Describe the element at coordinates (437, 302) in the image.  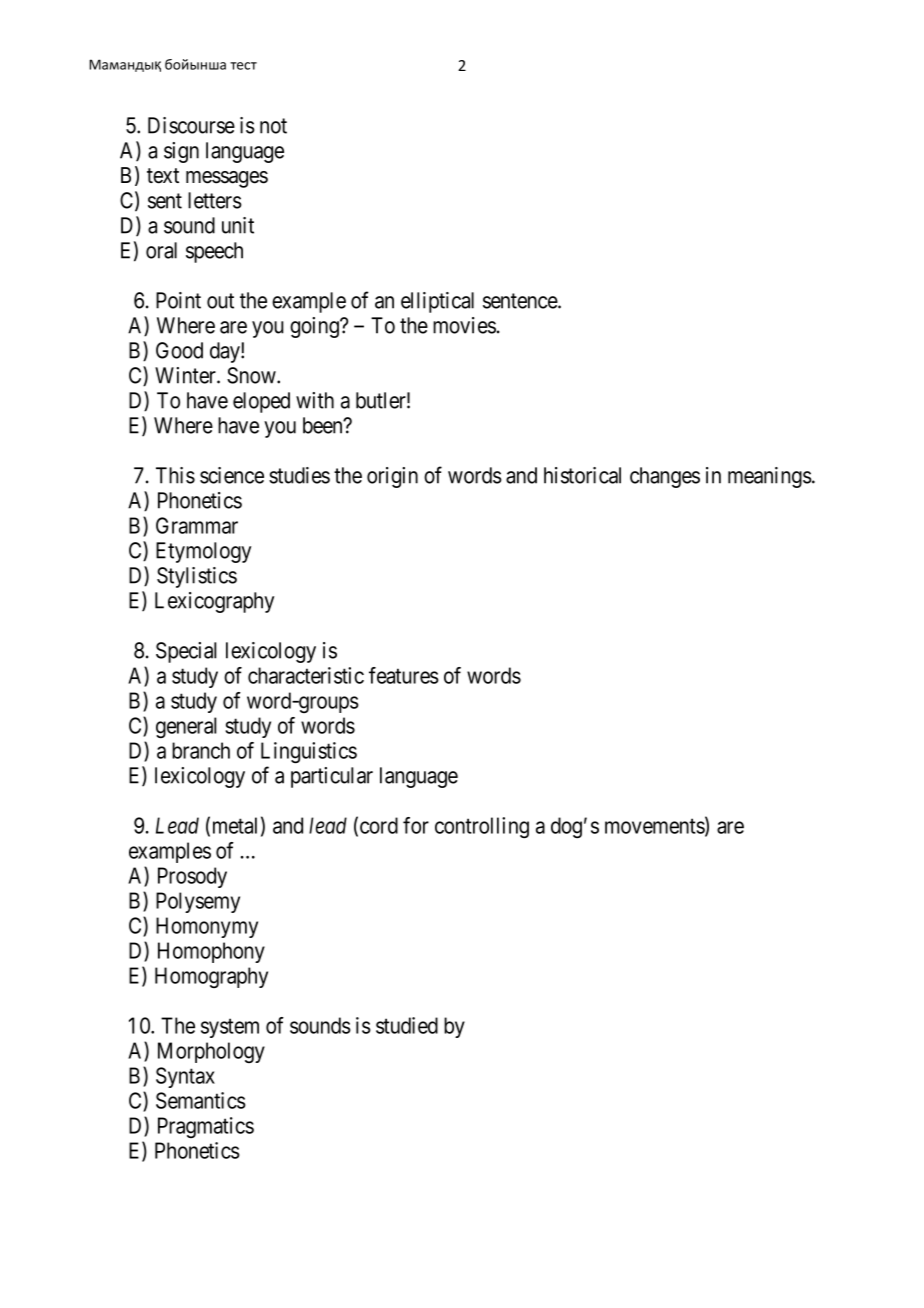
I see `elliptical` at that location.
